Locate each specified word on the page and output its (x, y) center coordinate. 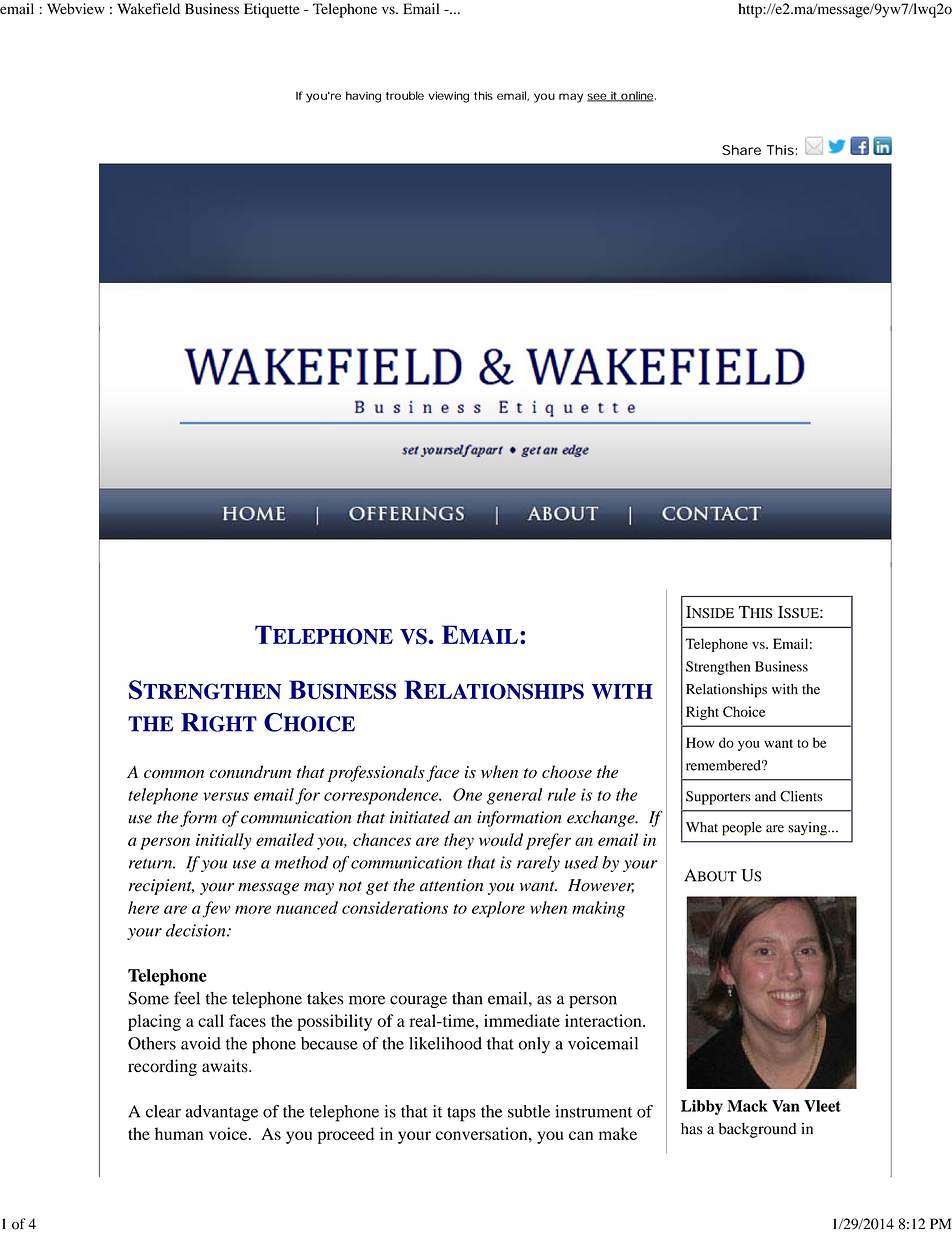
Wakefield (148, 9)
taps (461, 1114)
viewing (448, 97)
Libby (702, 1107)
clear (163, 1111)
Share (741, 150)
